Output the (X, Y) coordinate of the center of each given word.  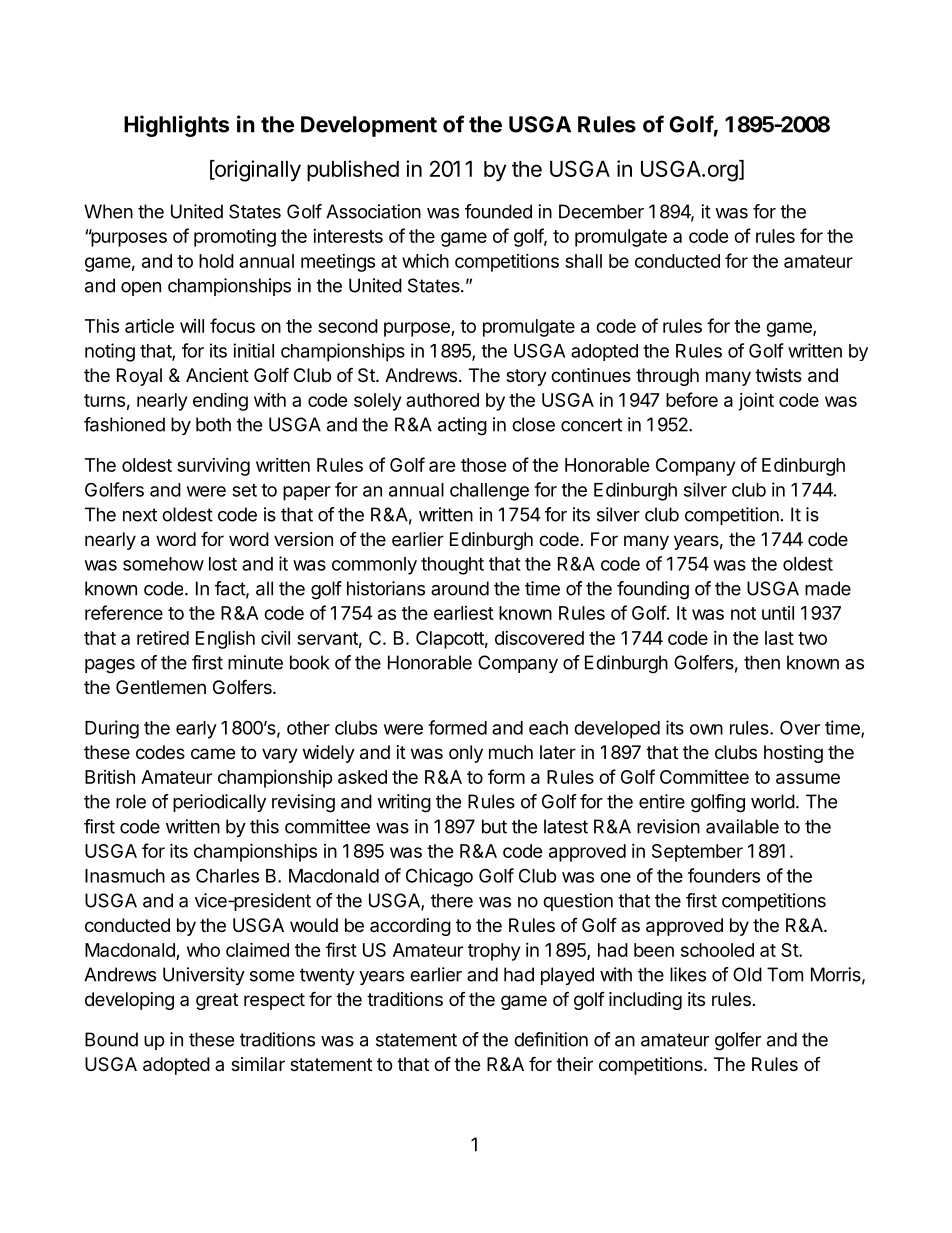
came (213, 754)
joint (756, 402)
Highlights (176, 126)
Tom (785, 974)
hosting (793, 754)
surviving (213, 467)
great (217, 1001)
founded (498, 211)
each (548, 728)
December (601, 211)
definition (551, 1039)
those (484, 465)
